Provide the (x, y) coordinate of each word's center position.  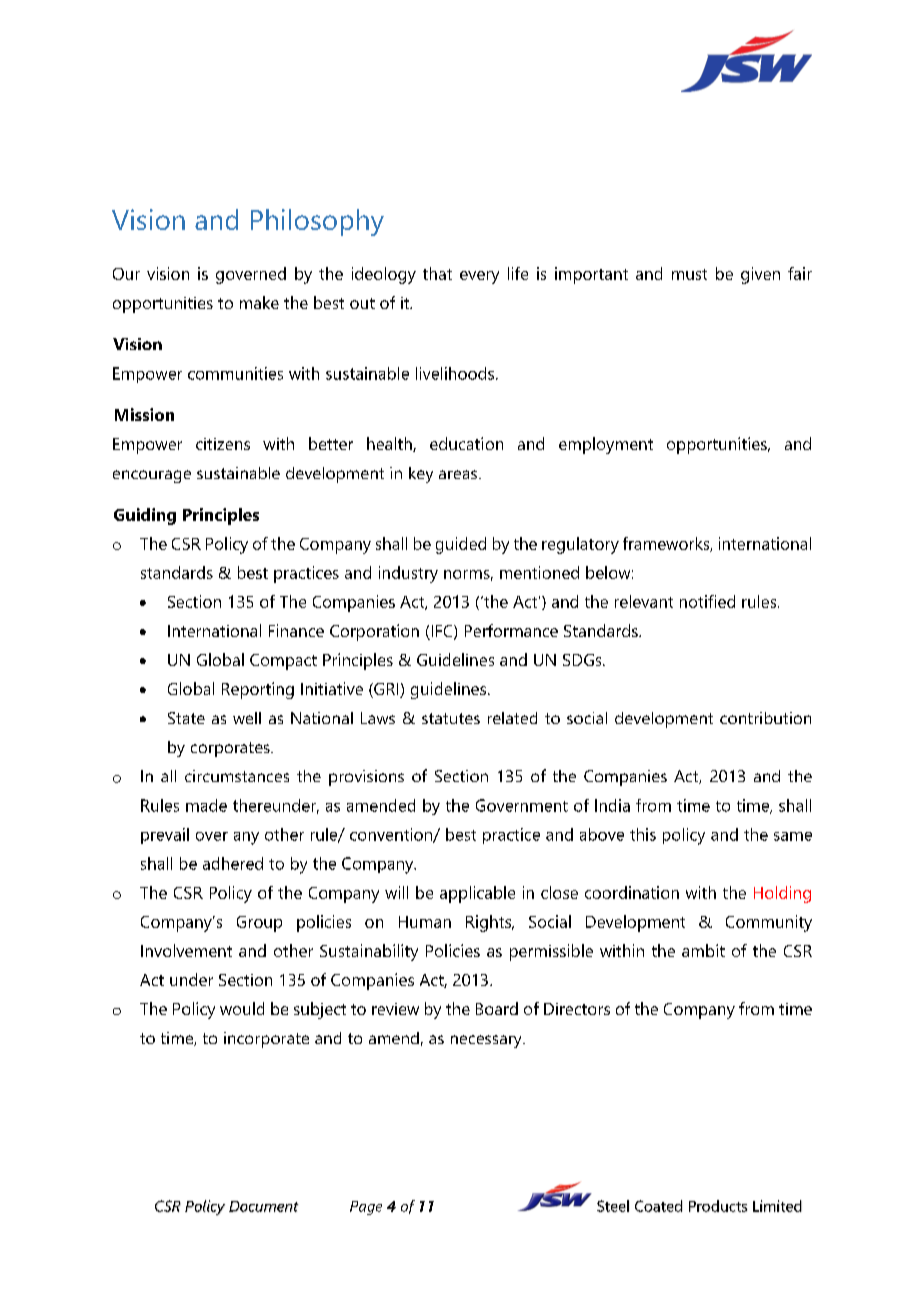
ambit (703, 950)
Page (366, 1208)
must (689, 274)
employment (606, 445)
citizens (223, 444)
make (259, 302)
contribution (765, 718)
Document (264, 1206)
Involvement (186, 950)
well (247, 718)
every (479, 277)
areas (459, 474)
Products (718, 1206)
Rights (489, 923)
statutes (451, 718)
